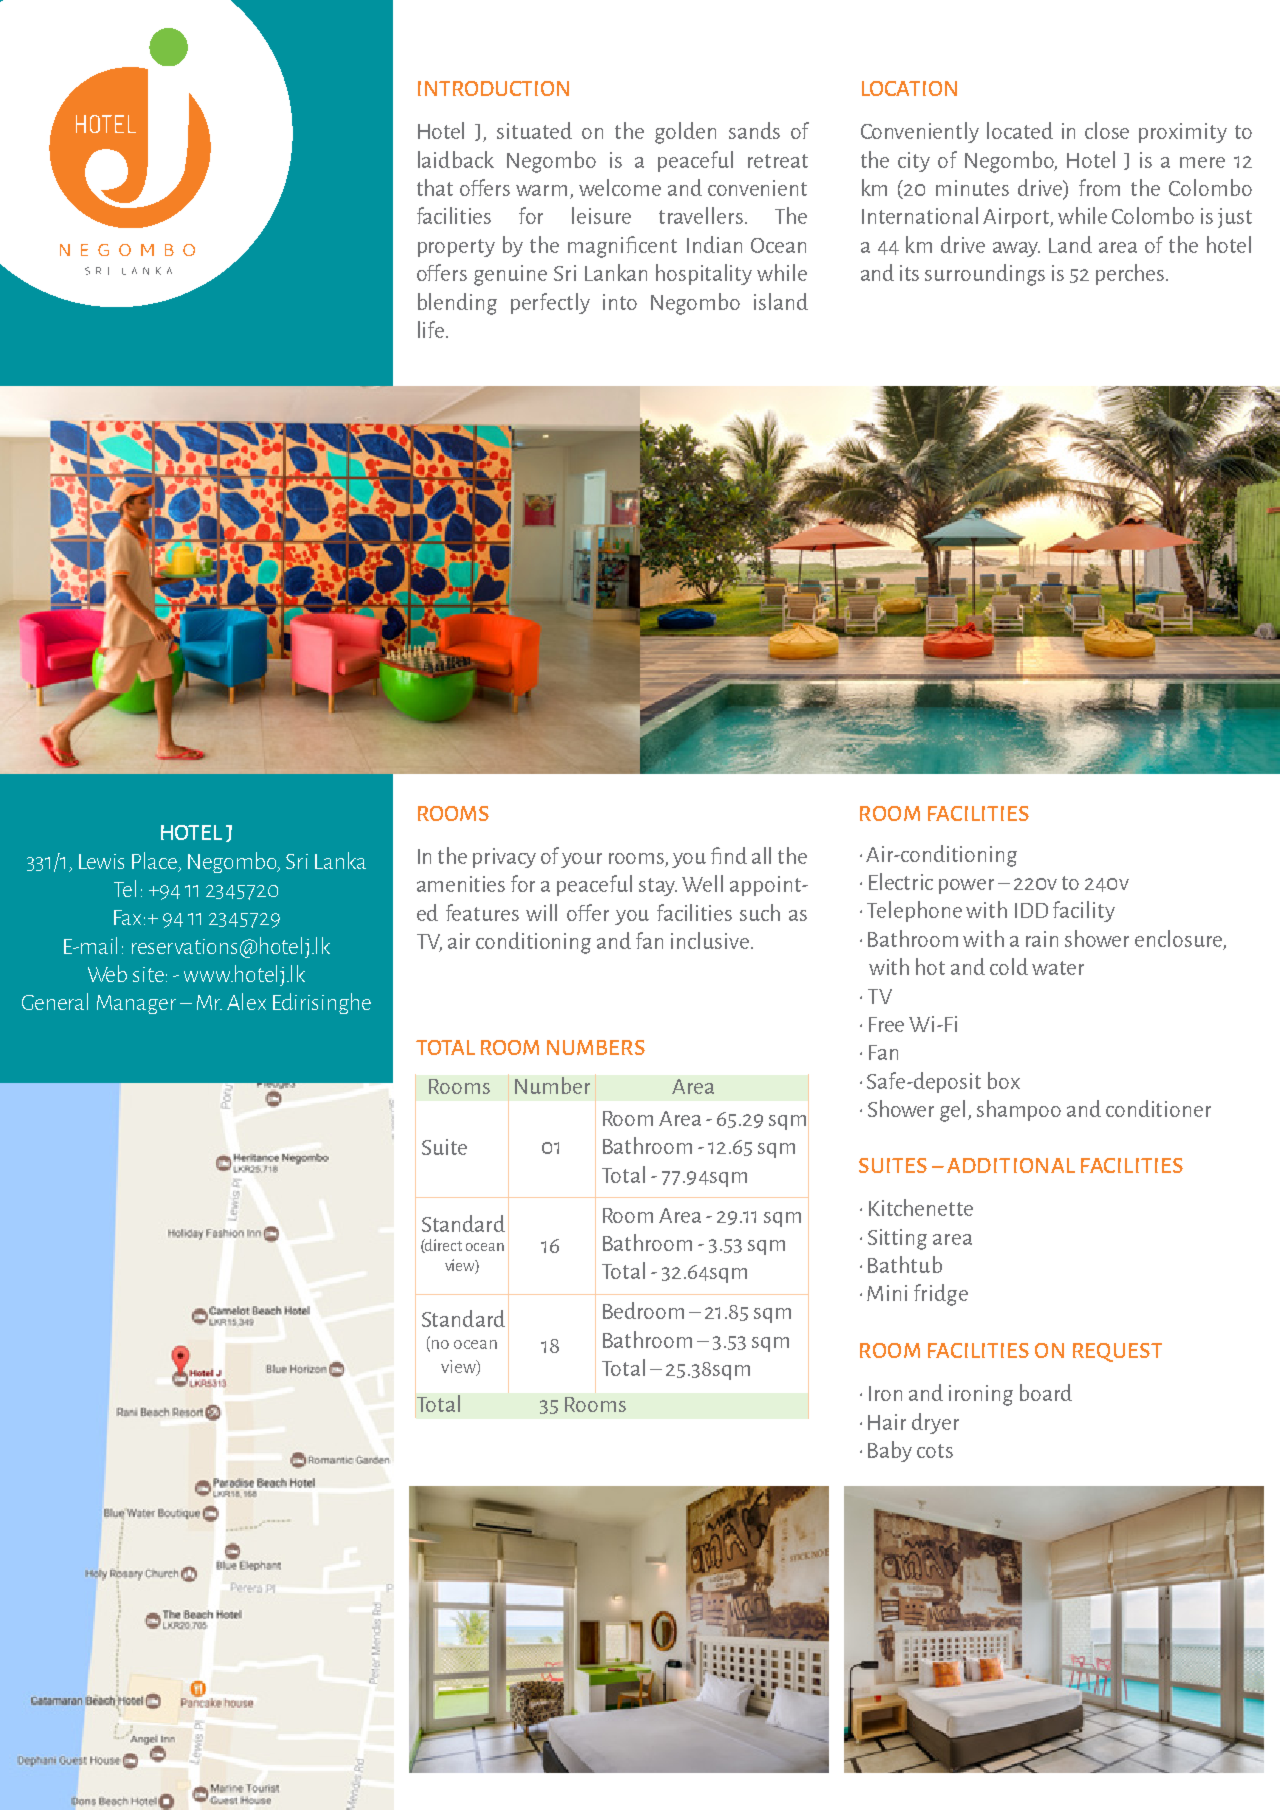 This screenshot has height=1810, width=1280. I want to click on Free, so click(886, 1024).
